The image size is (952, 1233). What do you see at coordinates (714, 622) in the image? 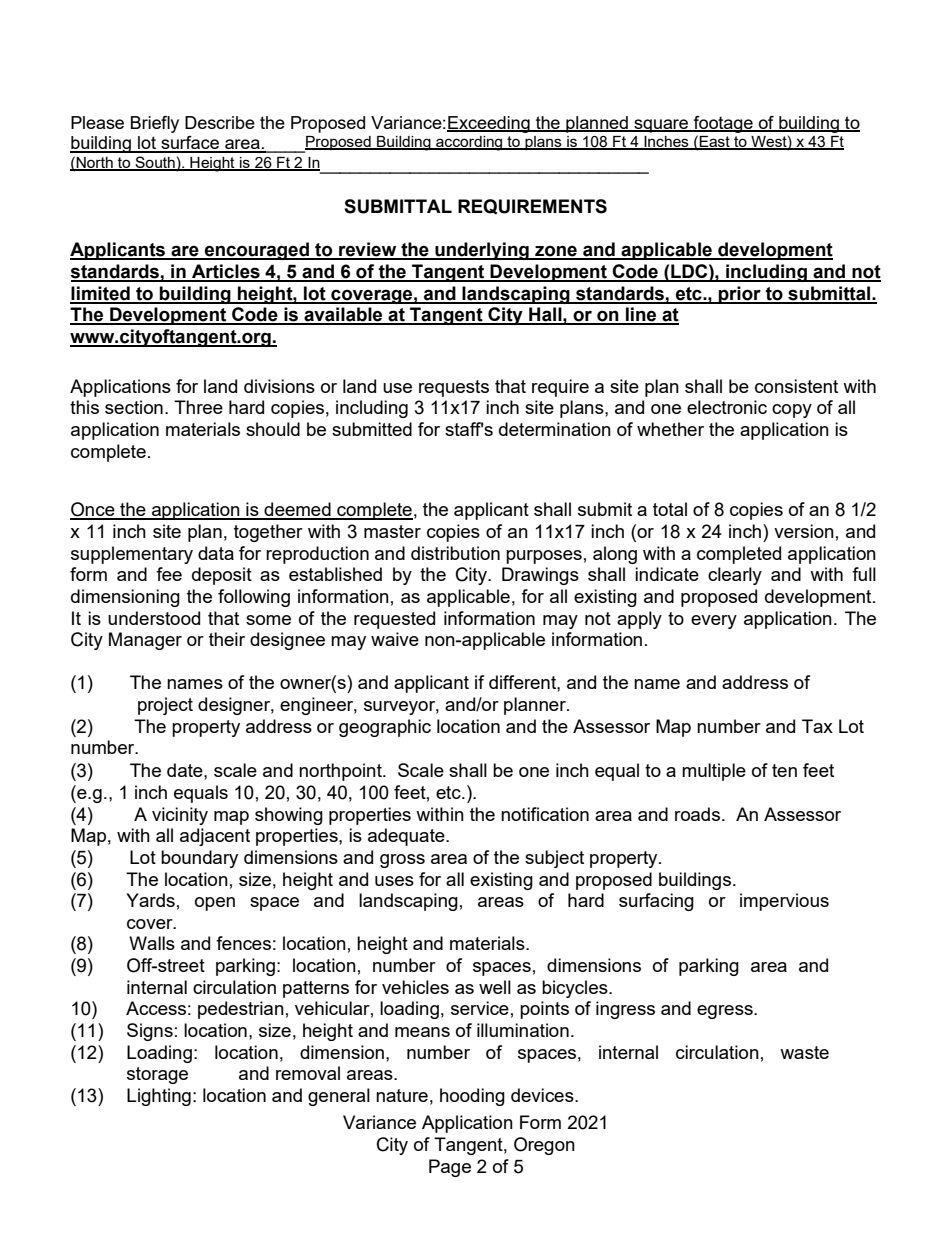
I see `every` at bounding box center [714, 622].
